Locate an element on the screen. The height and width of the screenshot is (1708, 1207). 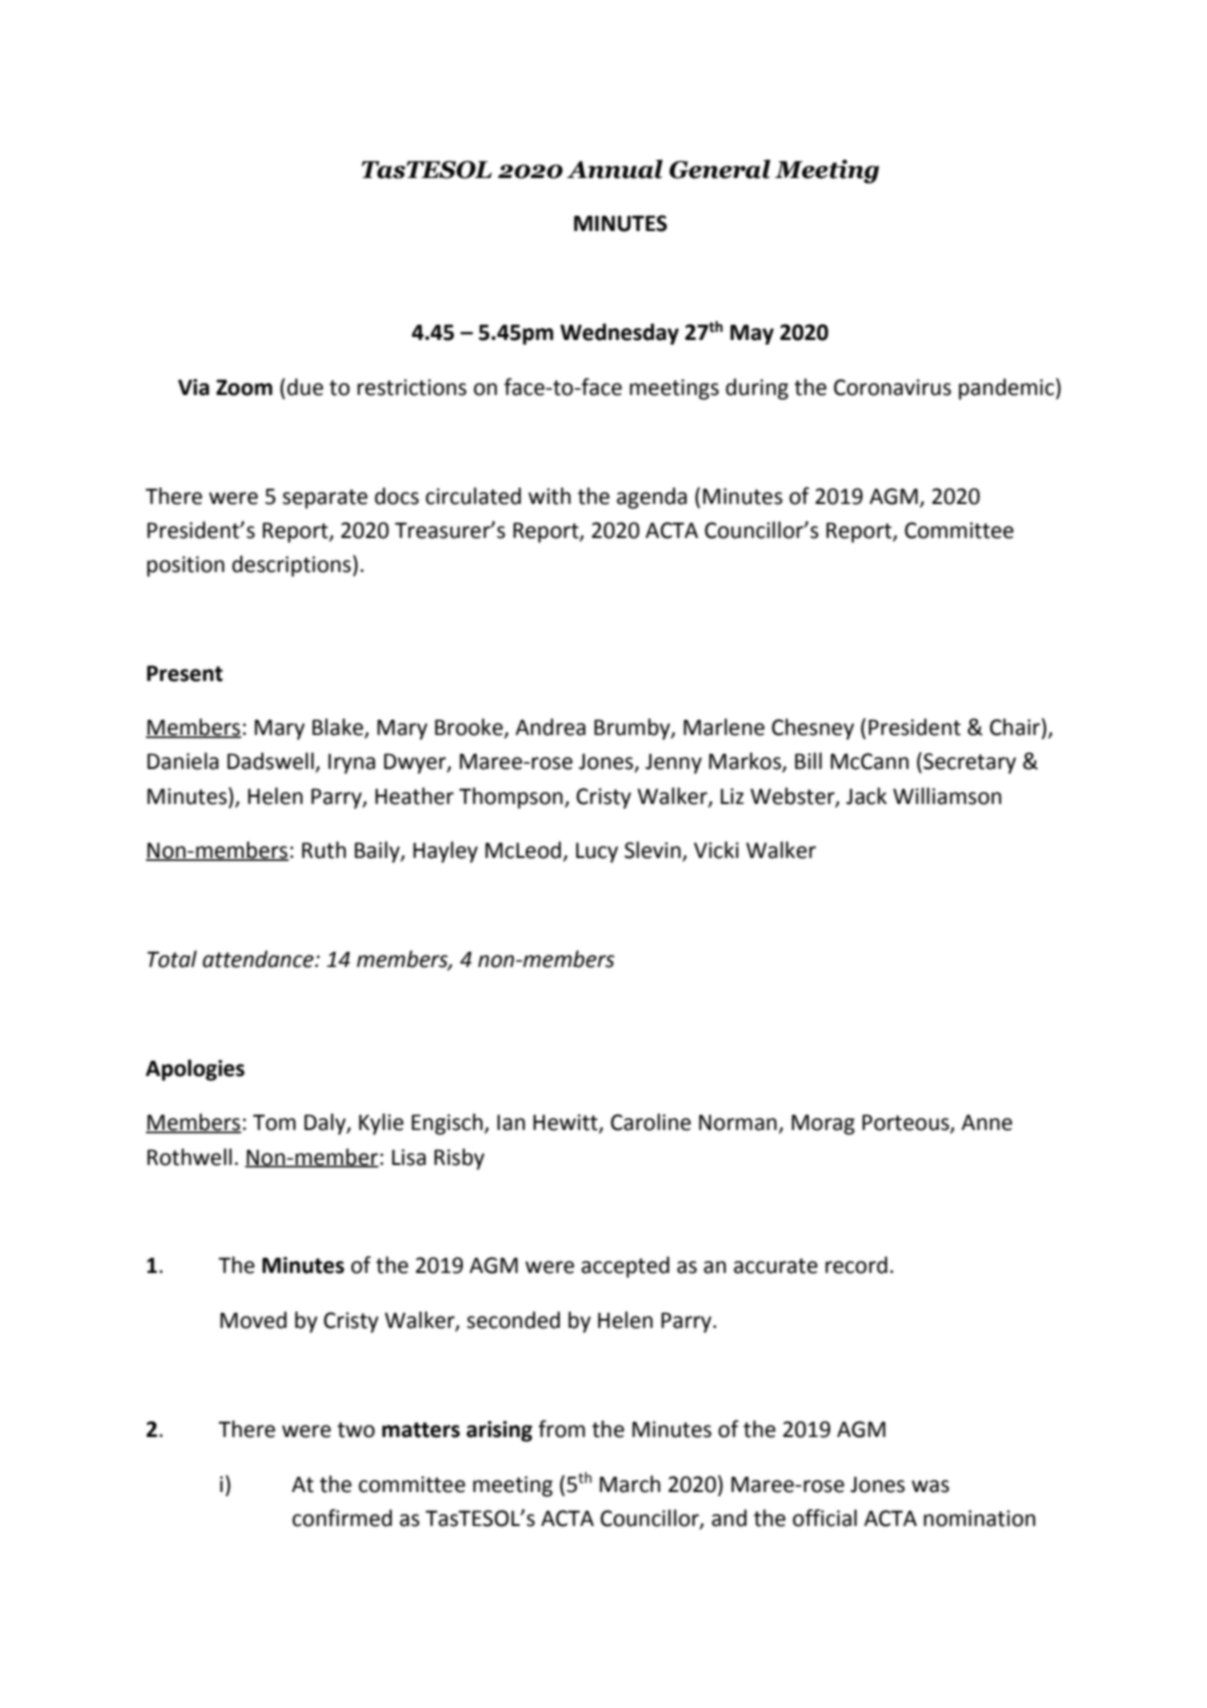
Lucy is located at coordinates (597, 852).
